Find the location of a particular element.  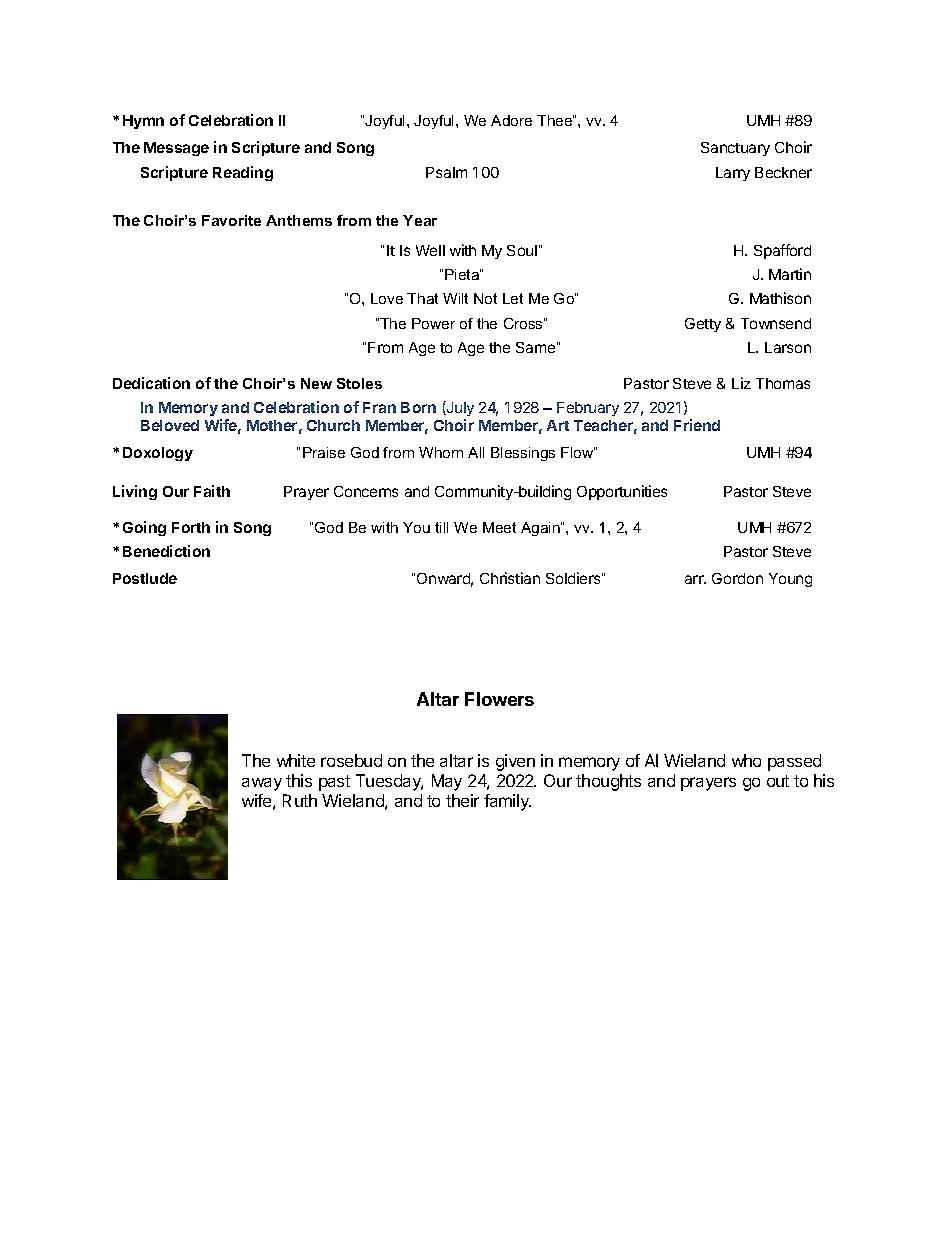

May is located at coordinates (447, 782).
